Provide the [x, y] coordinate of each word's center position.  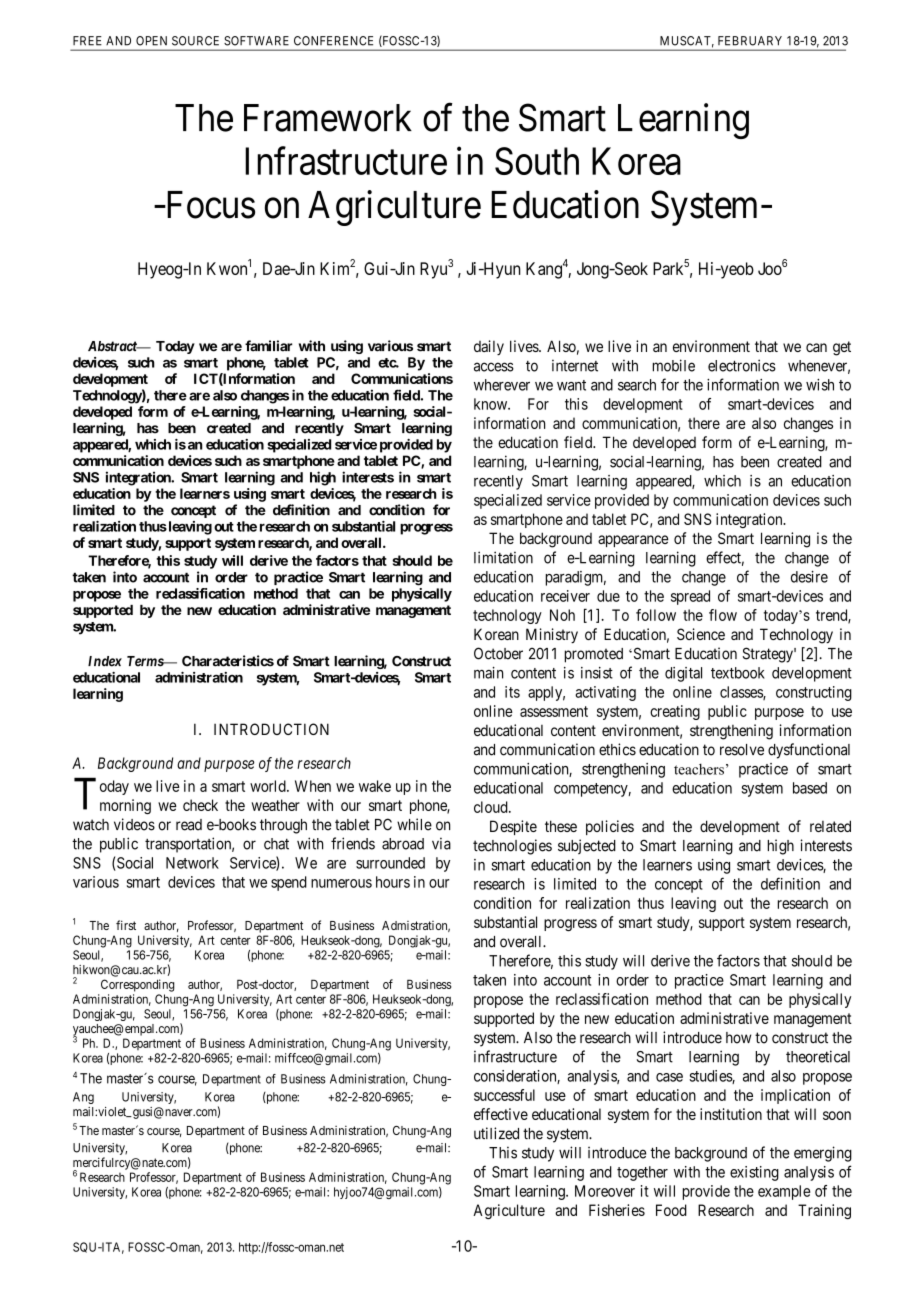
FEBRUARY [750, 41]
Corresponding [137, 985]
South [537, 161]
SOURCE [195, 41]
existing [754, 1173]
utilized [496, 1133]
